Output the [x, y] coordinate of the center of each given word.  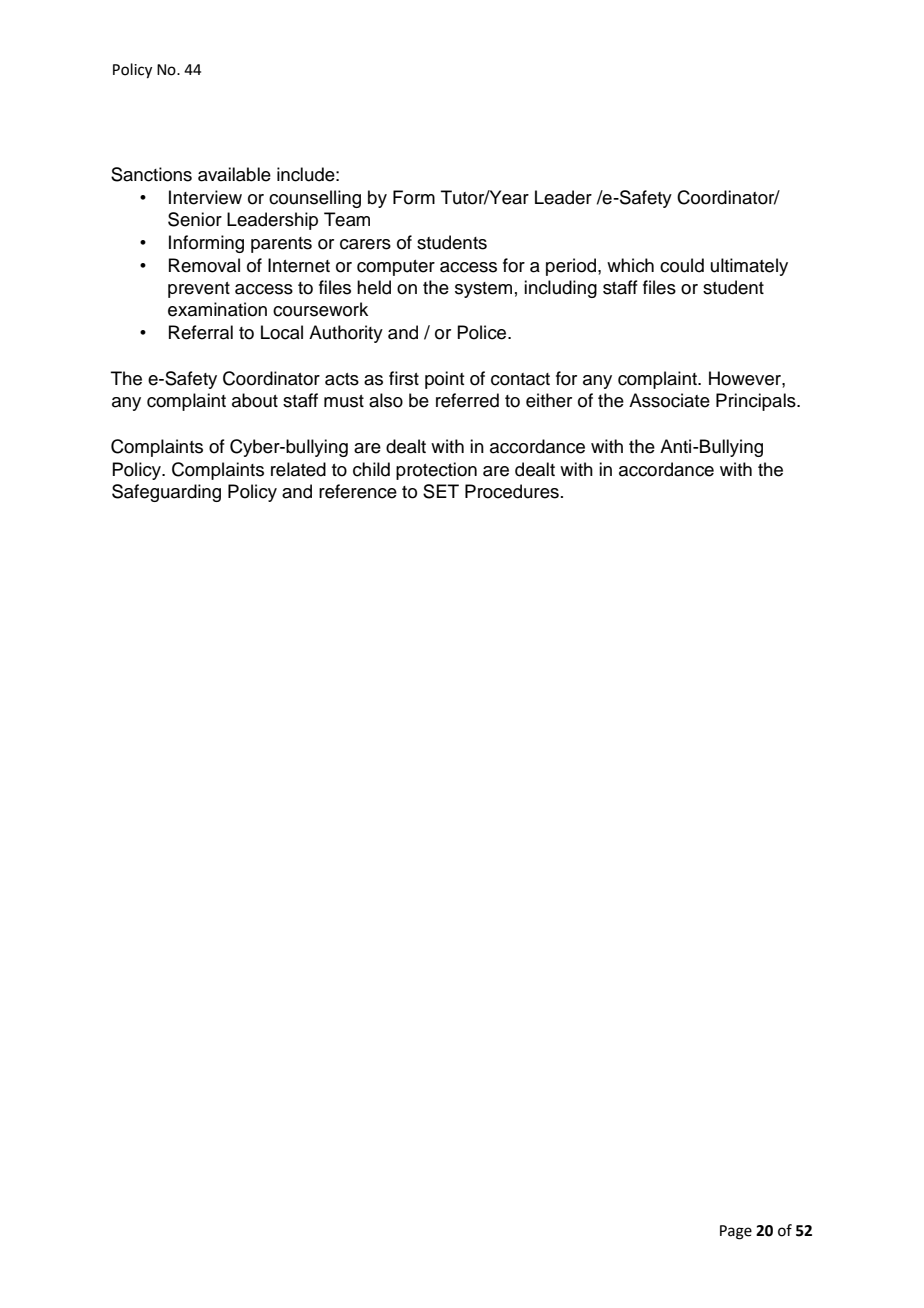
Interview [205, 197]
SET [441, 491]
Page [736, 1232]
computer [396, 268]
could [682, 265]
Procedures [512, 491]
